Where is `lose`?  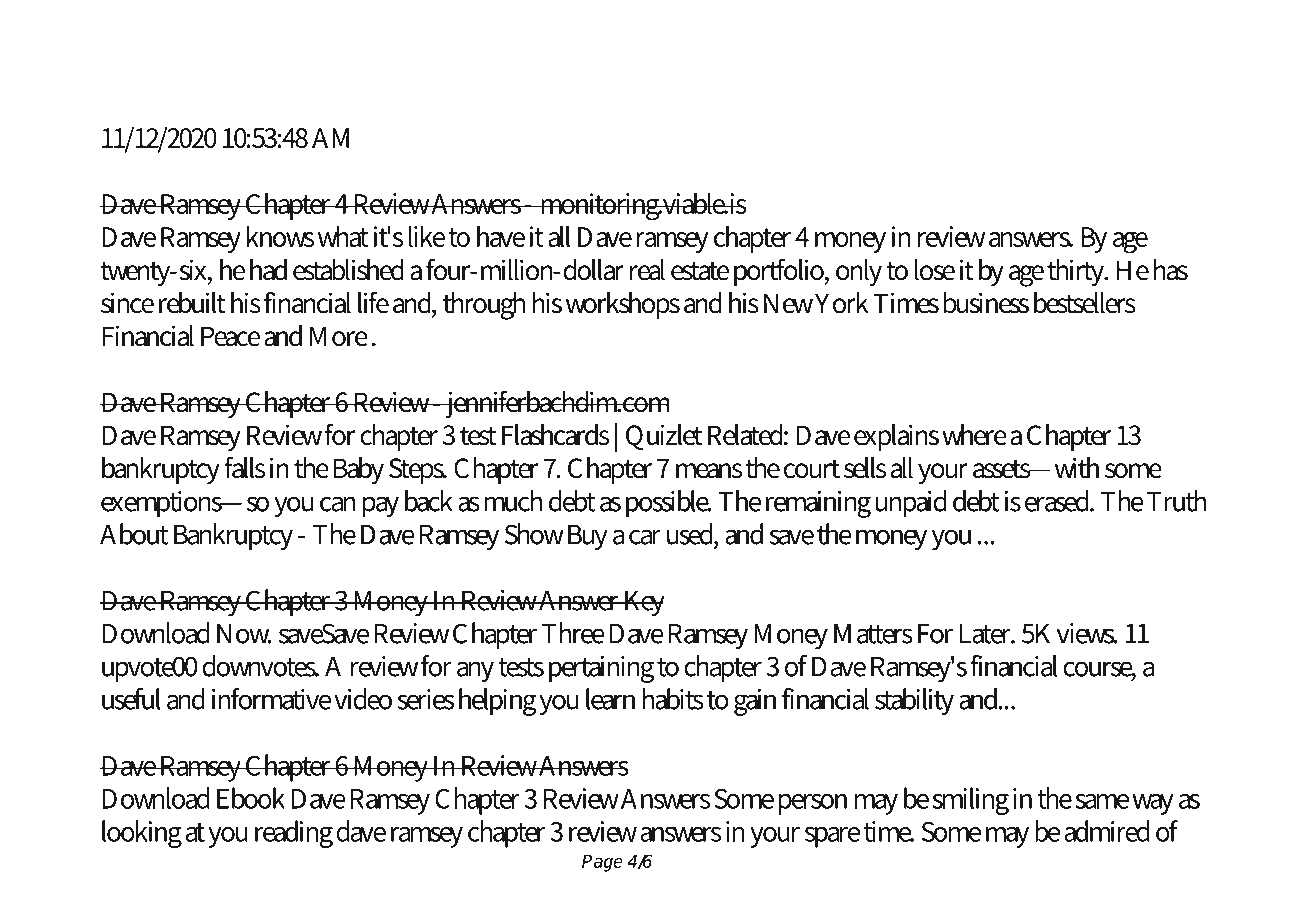
lose is located at coordinates (935, 270).
